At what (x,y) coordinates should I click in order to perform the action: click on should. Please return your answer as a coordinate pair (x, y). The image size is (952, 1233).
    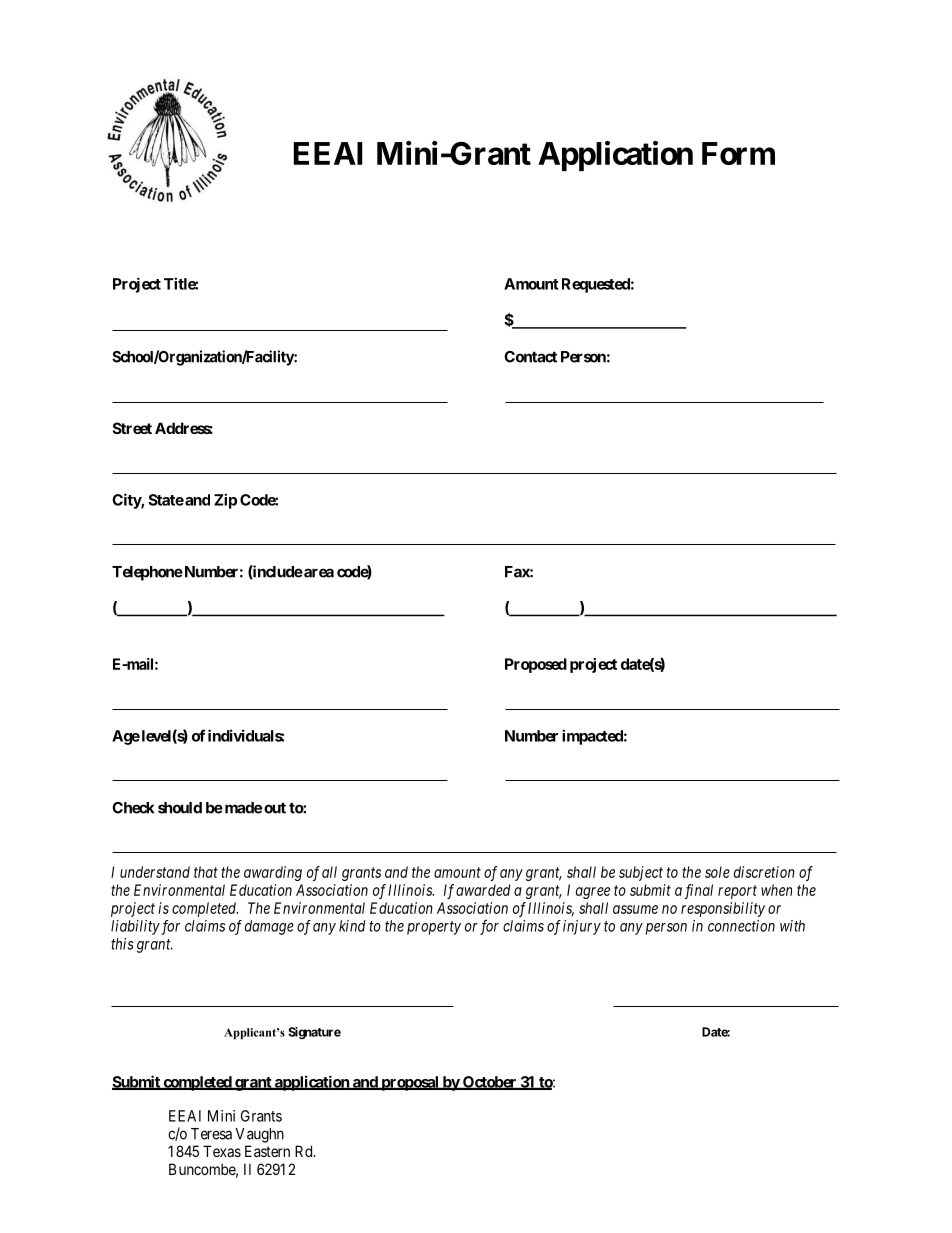
    Looking at the image, I should click on (180, 808).
